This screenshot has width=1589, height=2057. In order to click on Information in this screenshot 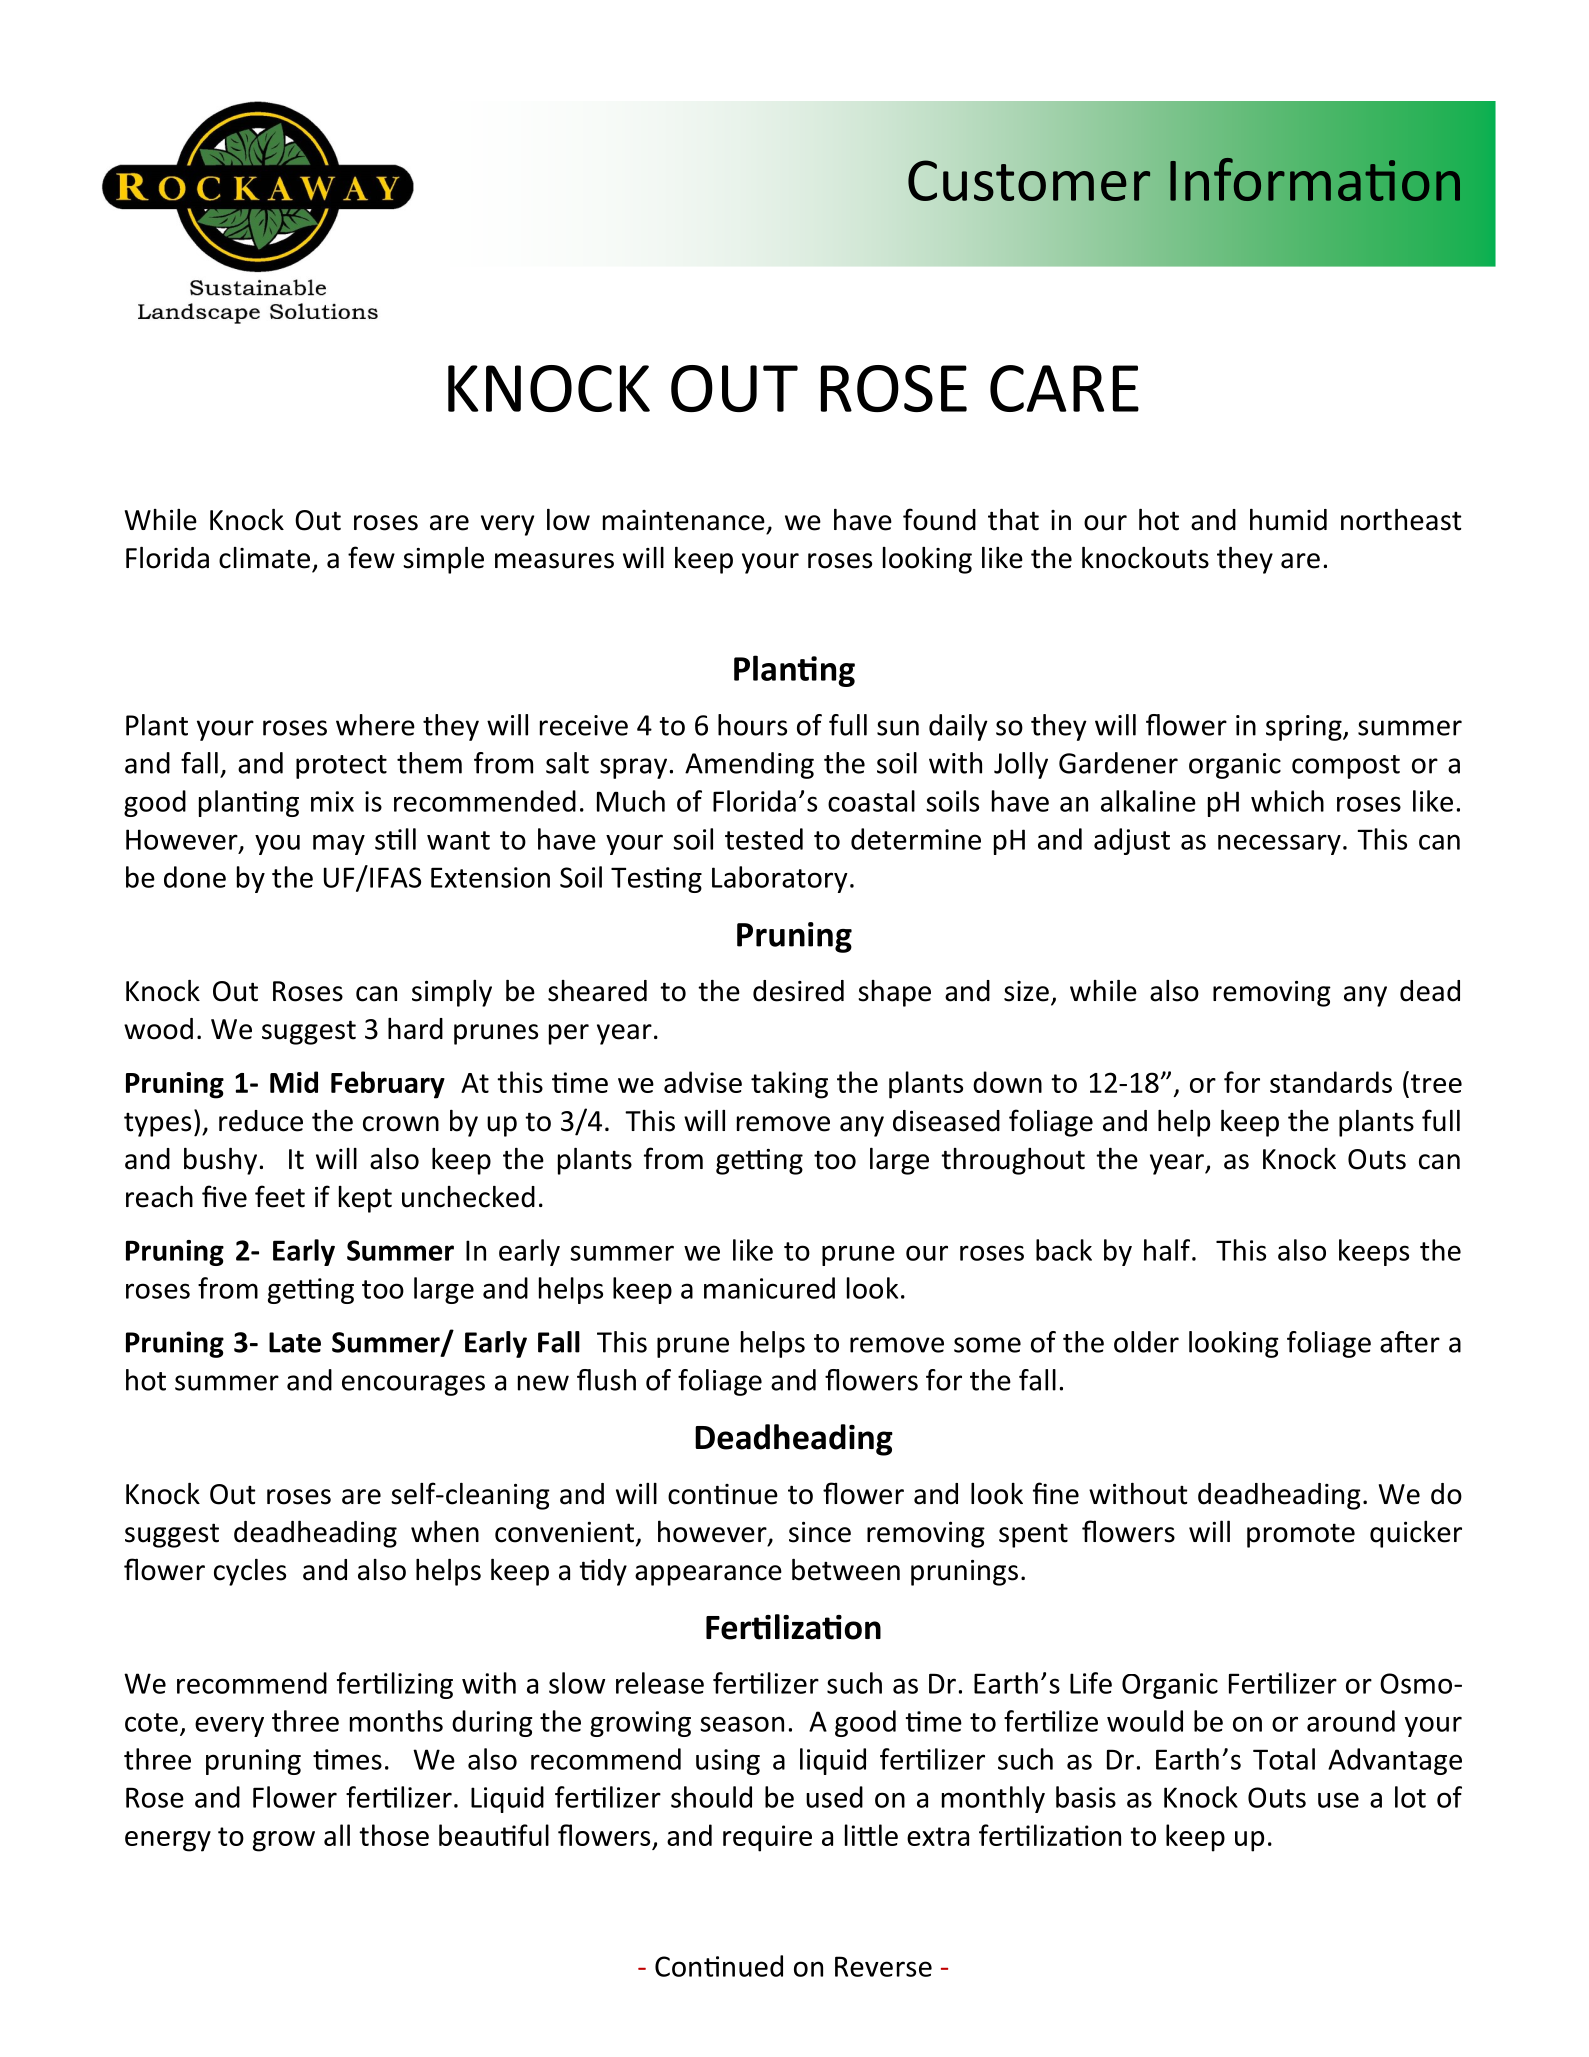, I will do `click(1315, 179)`.
